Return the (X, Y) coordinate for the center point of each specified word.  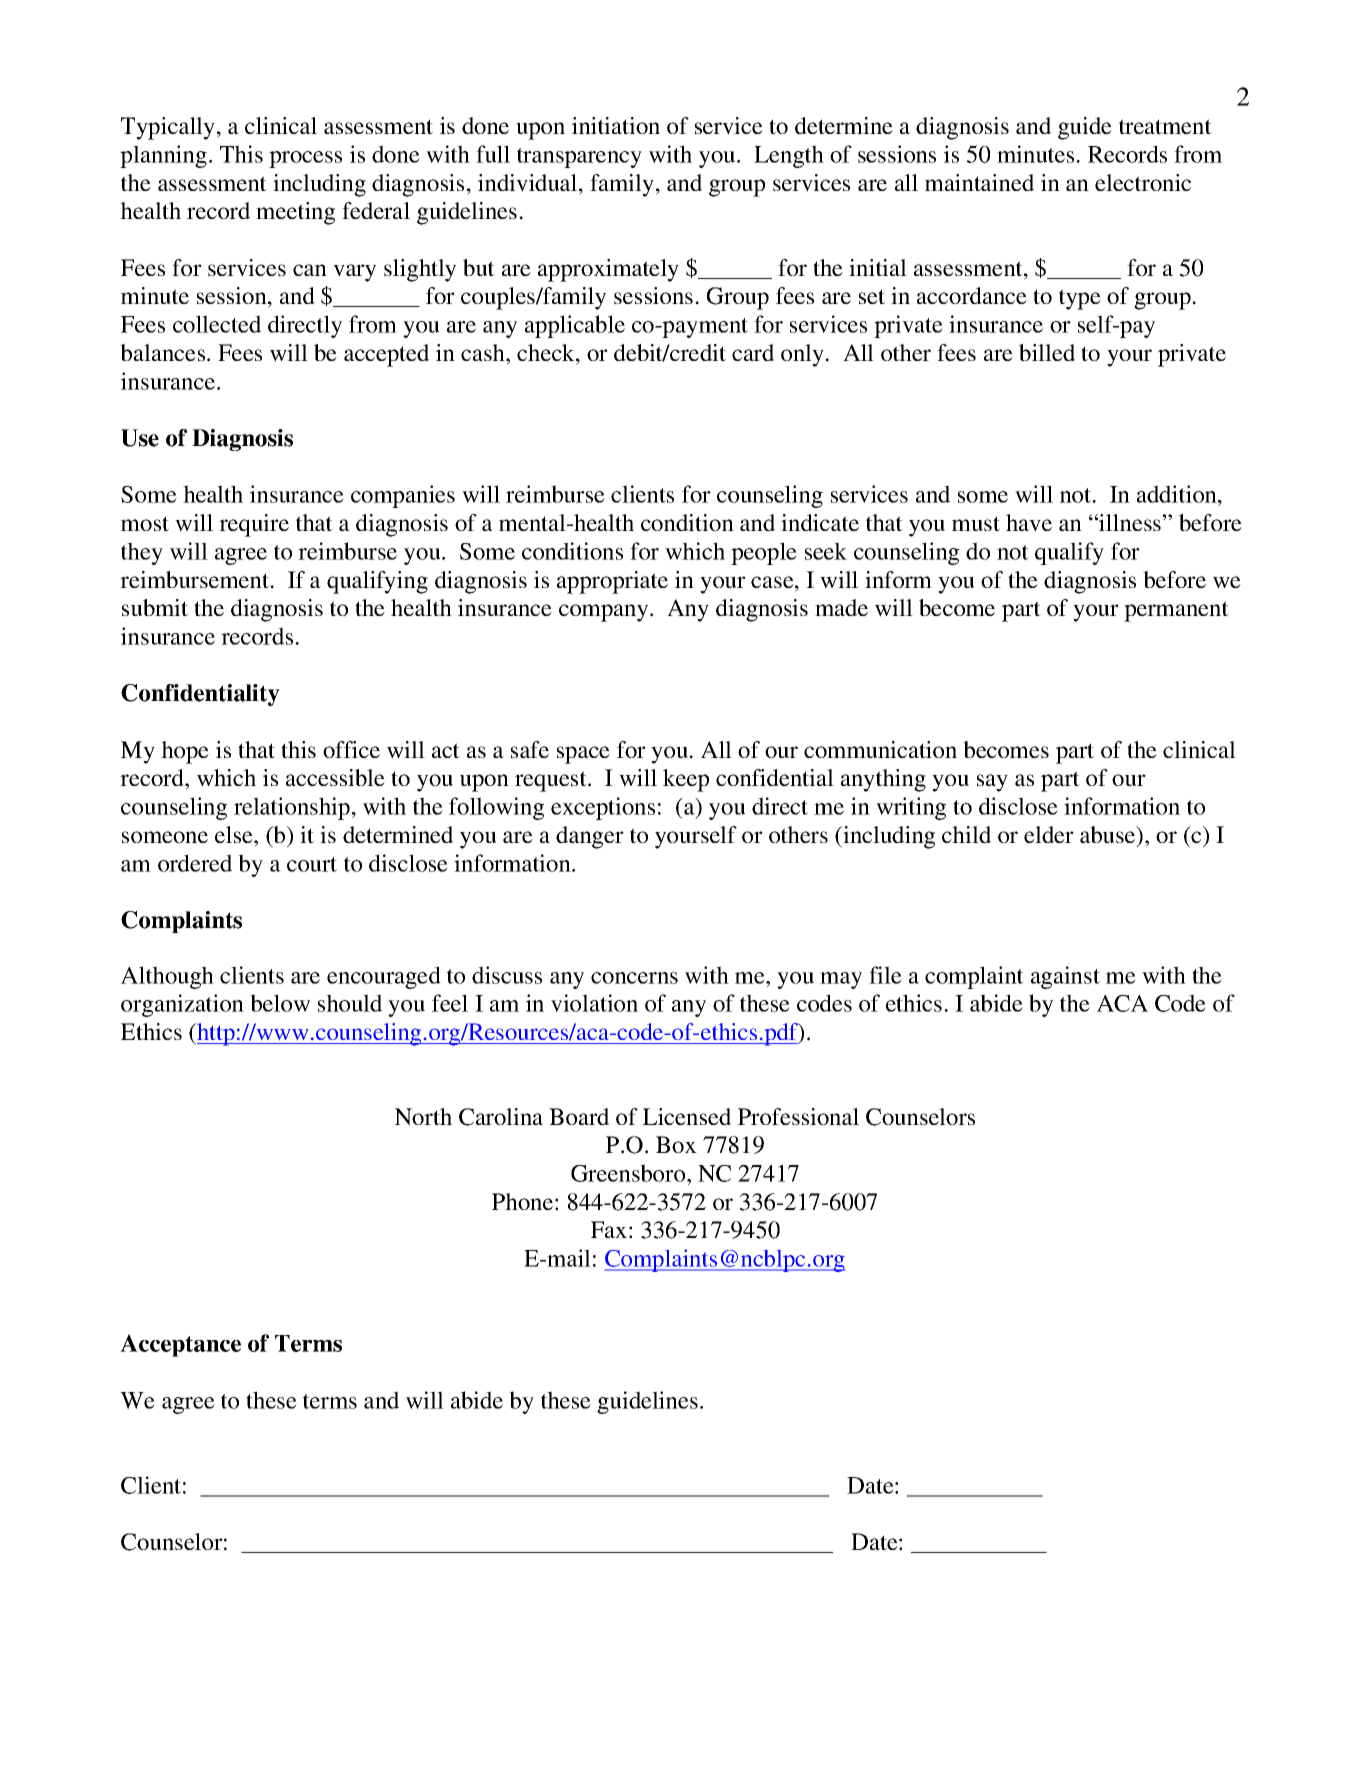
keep (686, 780)
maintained (979, 182)
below (280, 1003)
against (1065, 977)
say (992, 783)
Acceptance (180, 1345)
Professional (798, 1116)
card (753, 352)
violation (594, 1003)
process (305, 159)
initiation (616, 125)
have (1029, 523)
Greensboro (629, 1173)
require (254, 525)
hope (185, 752)
